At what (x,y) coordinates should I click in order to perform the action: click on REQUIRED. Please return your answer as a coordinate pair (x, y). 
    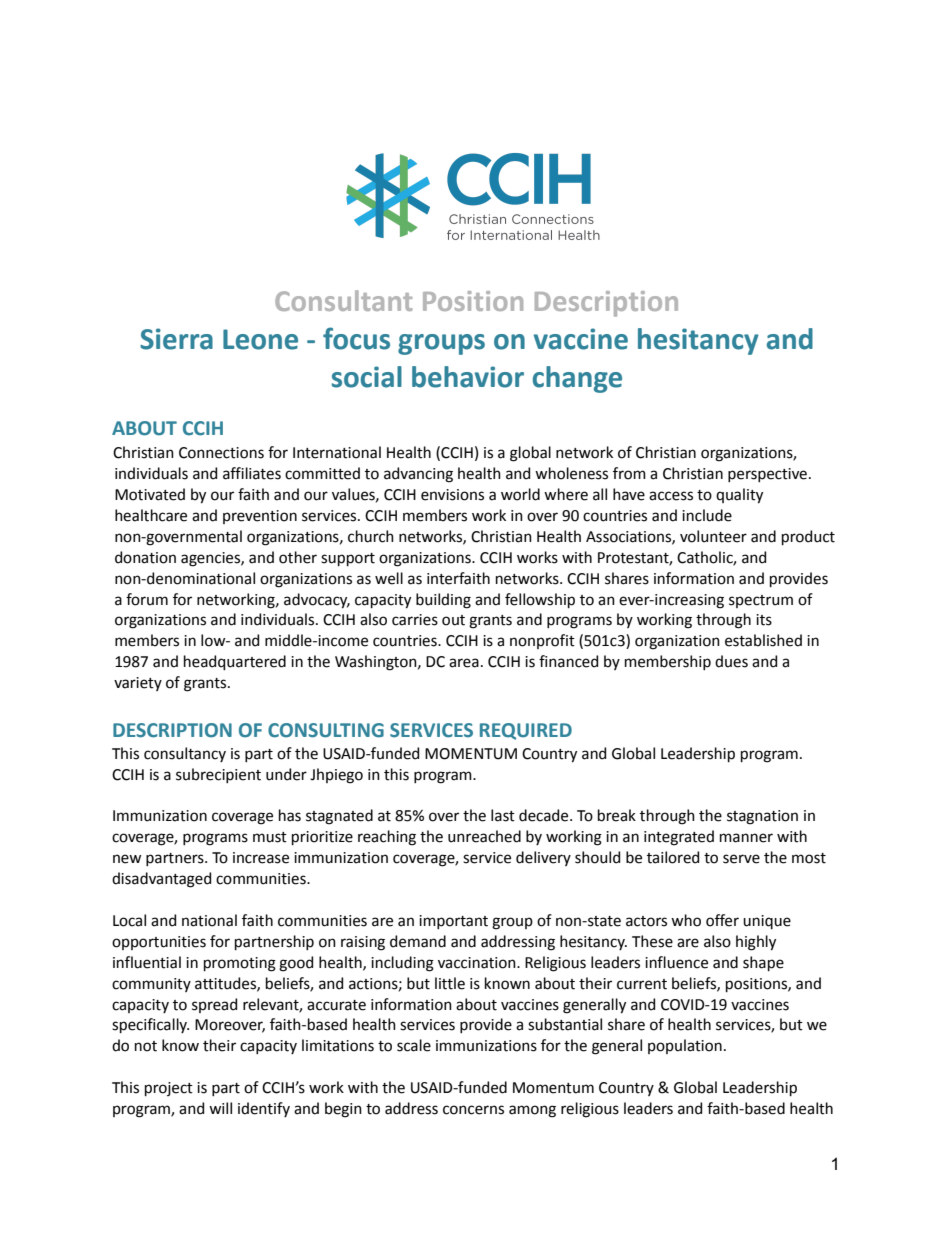
    Looking at the image, I should click on (526, 731).
